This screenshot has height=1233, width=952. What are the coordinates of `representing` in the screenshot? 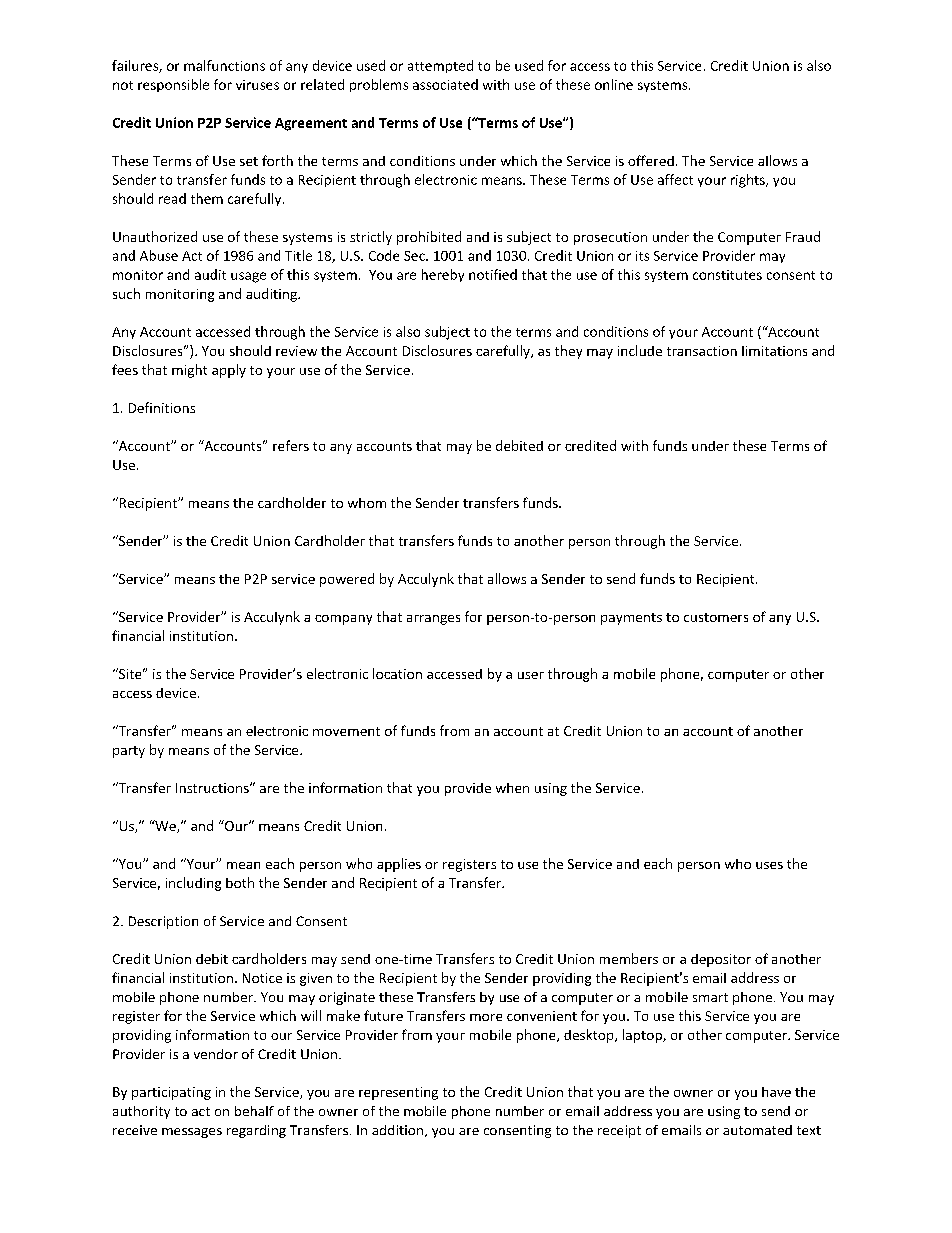 It's located at (398, 1093).
